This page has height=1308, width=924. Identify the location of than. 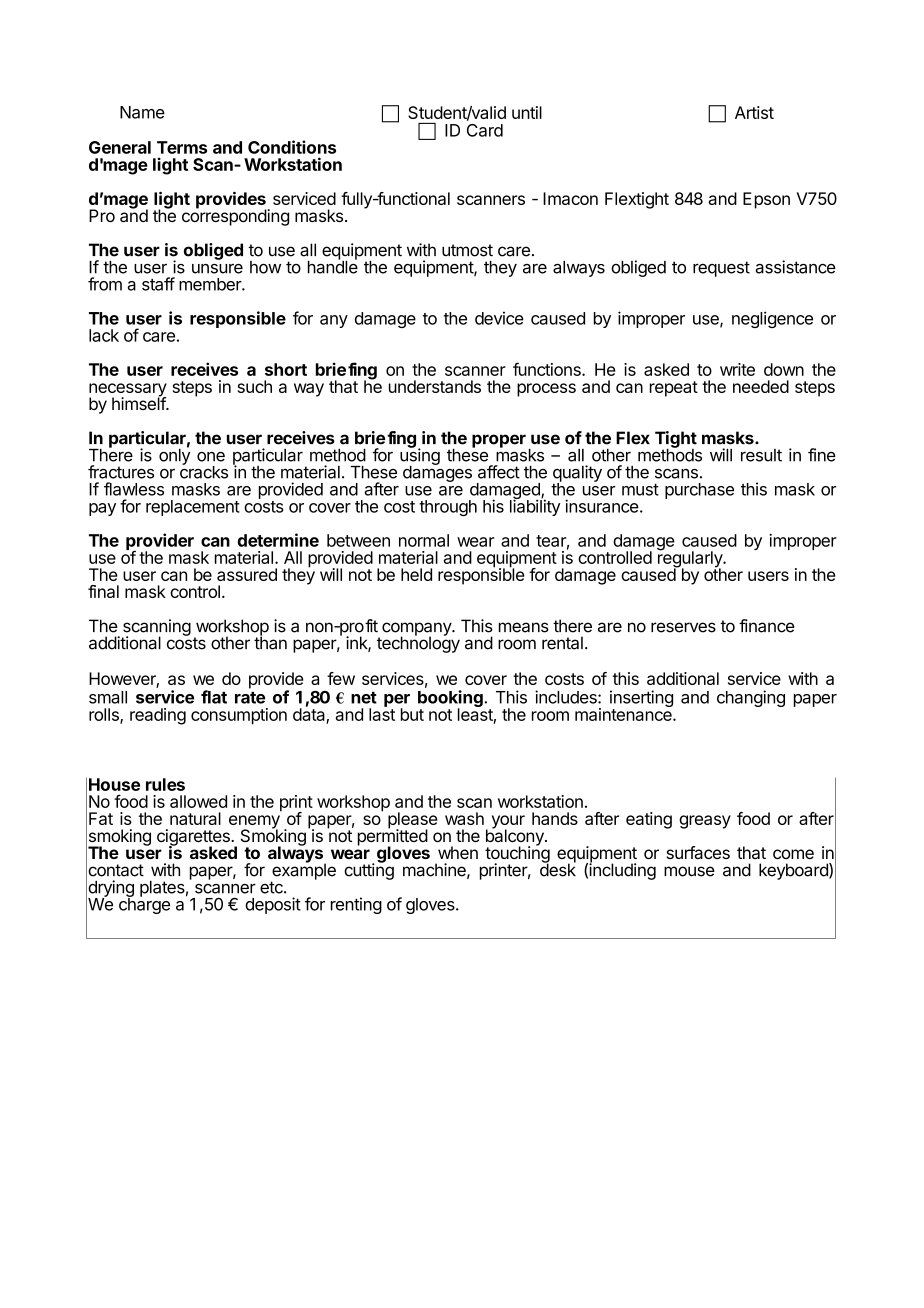
(270, 642).
